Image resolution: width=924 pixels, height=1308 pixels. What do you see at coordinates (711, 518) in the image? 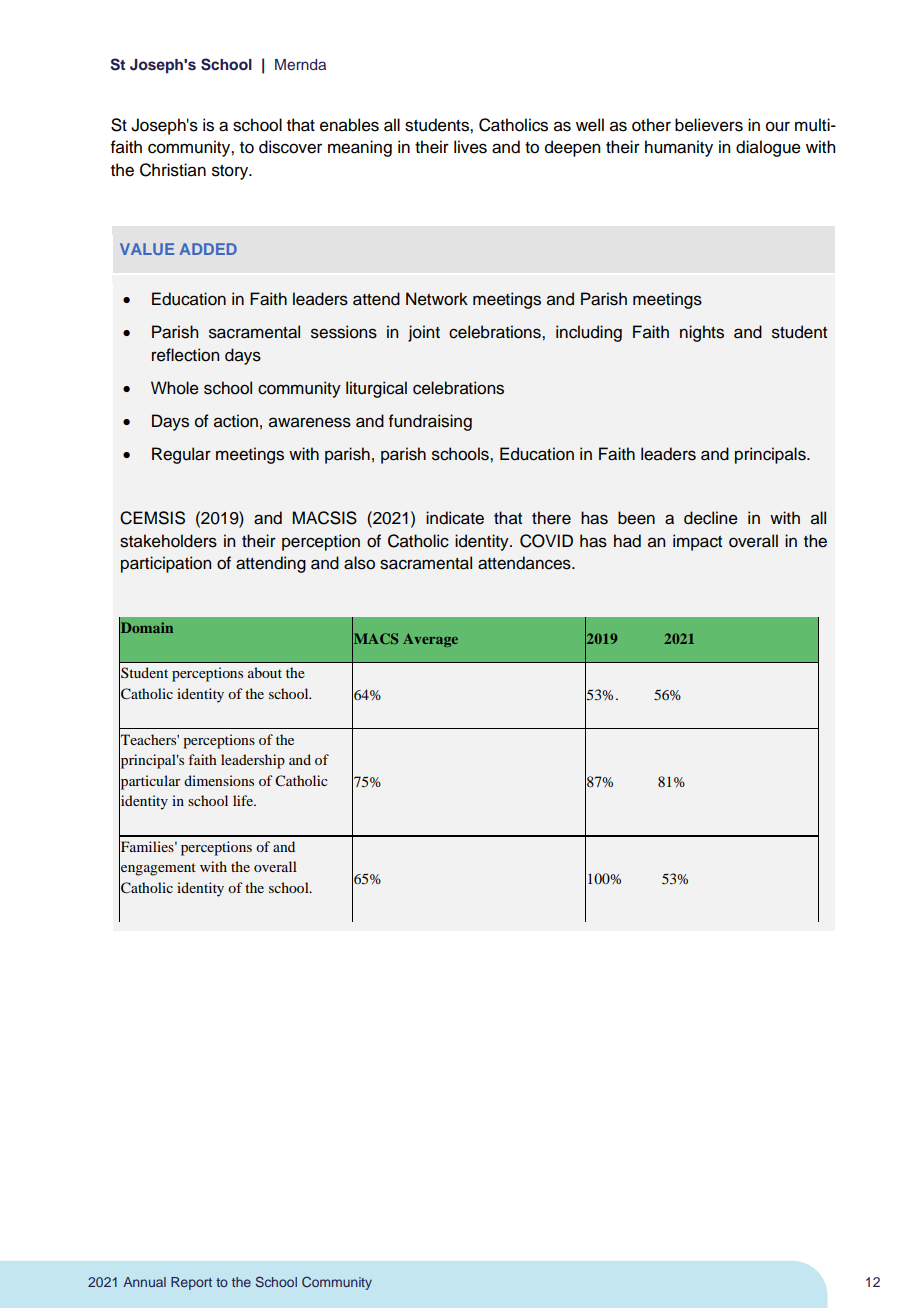
I see `decline` at bounding box center [711, 518].
